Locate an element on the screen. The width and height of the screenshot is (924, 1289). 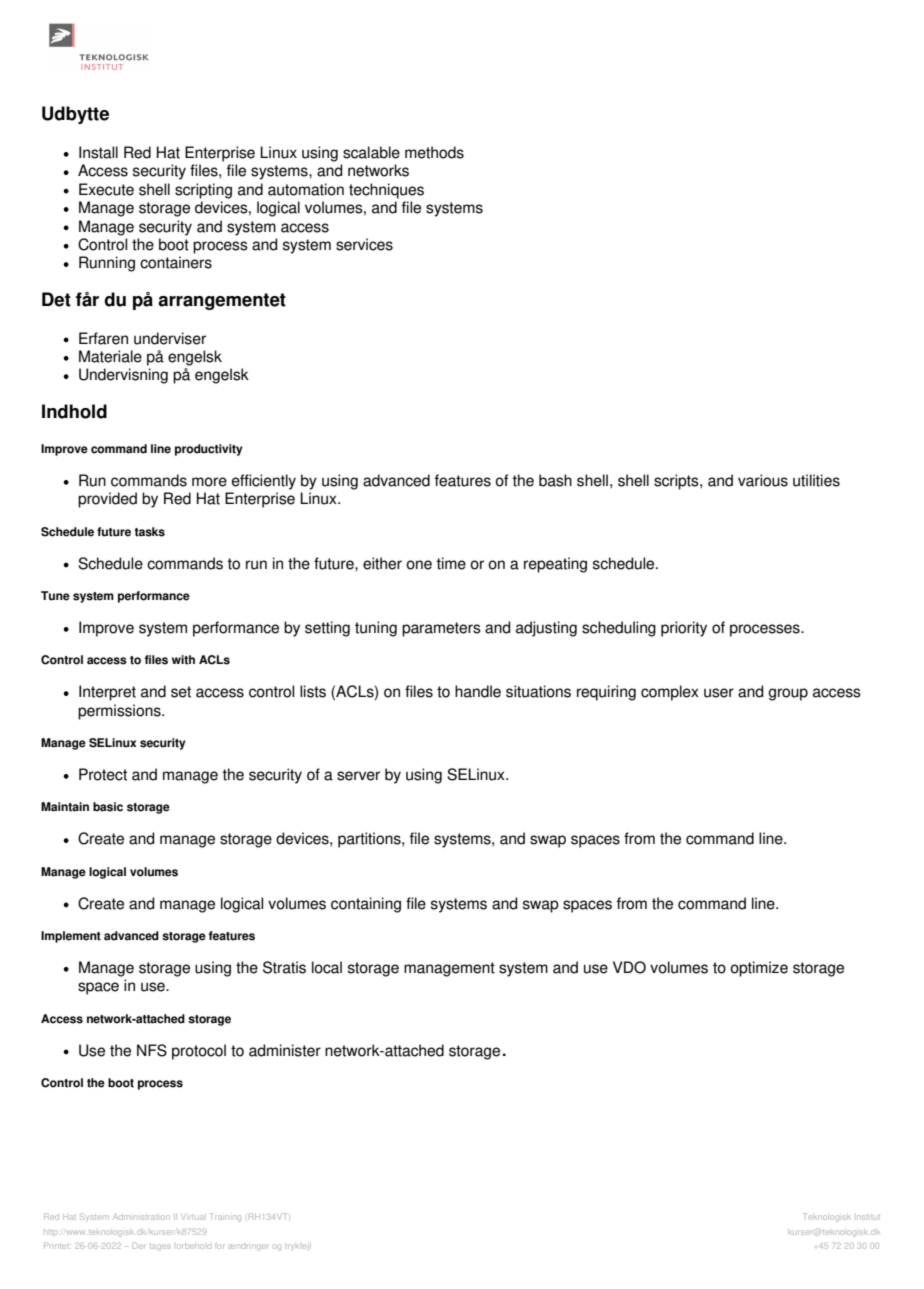
optimize is located at coordinates (759, 969).
